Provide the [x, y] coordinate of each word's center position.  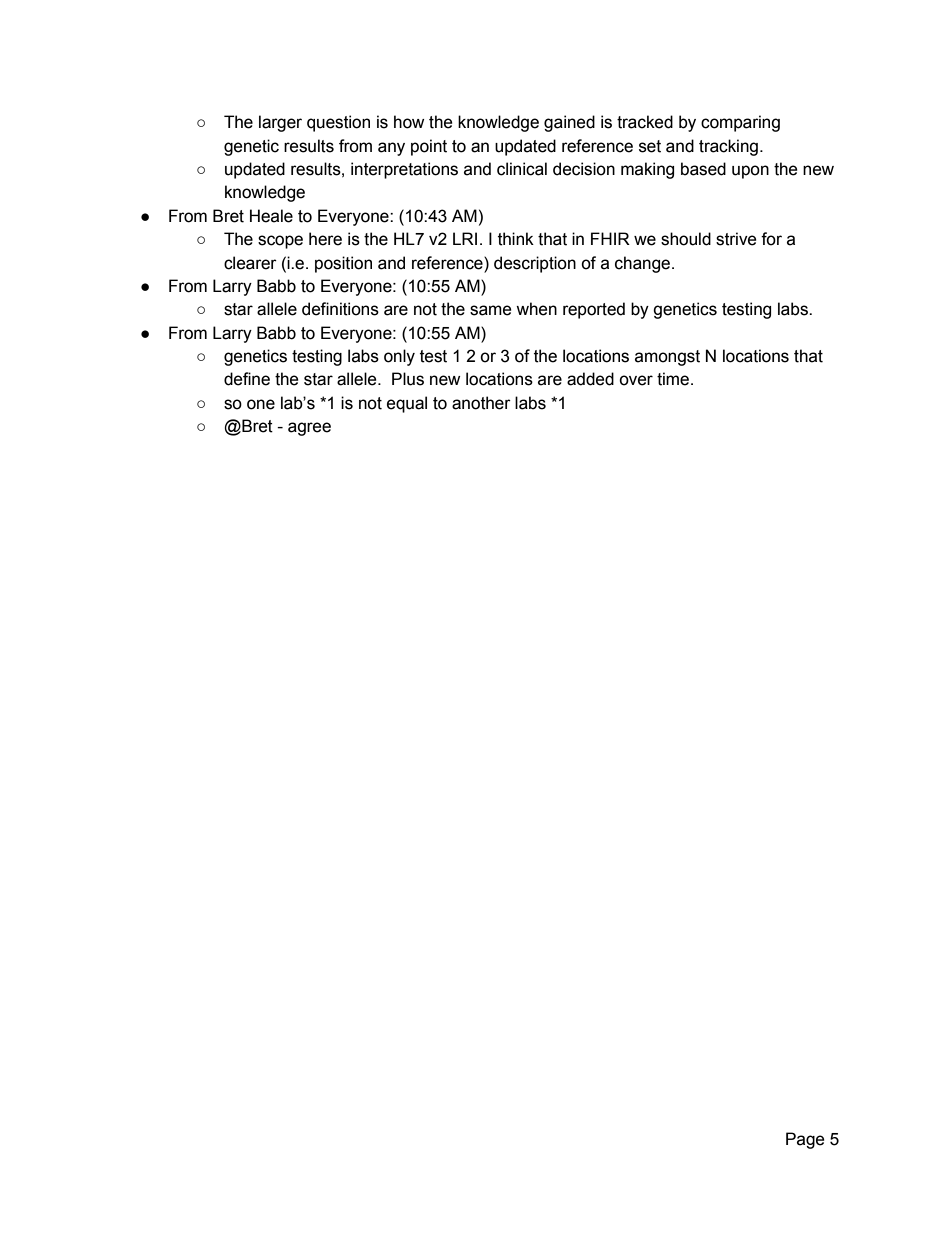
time [674, 379]
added [590, 379]
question [338, 123]
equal [407, 404]
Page [805, 1140]
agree [309, 429]
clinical [522, 169]
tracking [728, 147]
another [481, 403]
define [247, 379]
